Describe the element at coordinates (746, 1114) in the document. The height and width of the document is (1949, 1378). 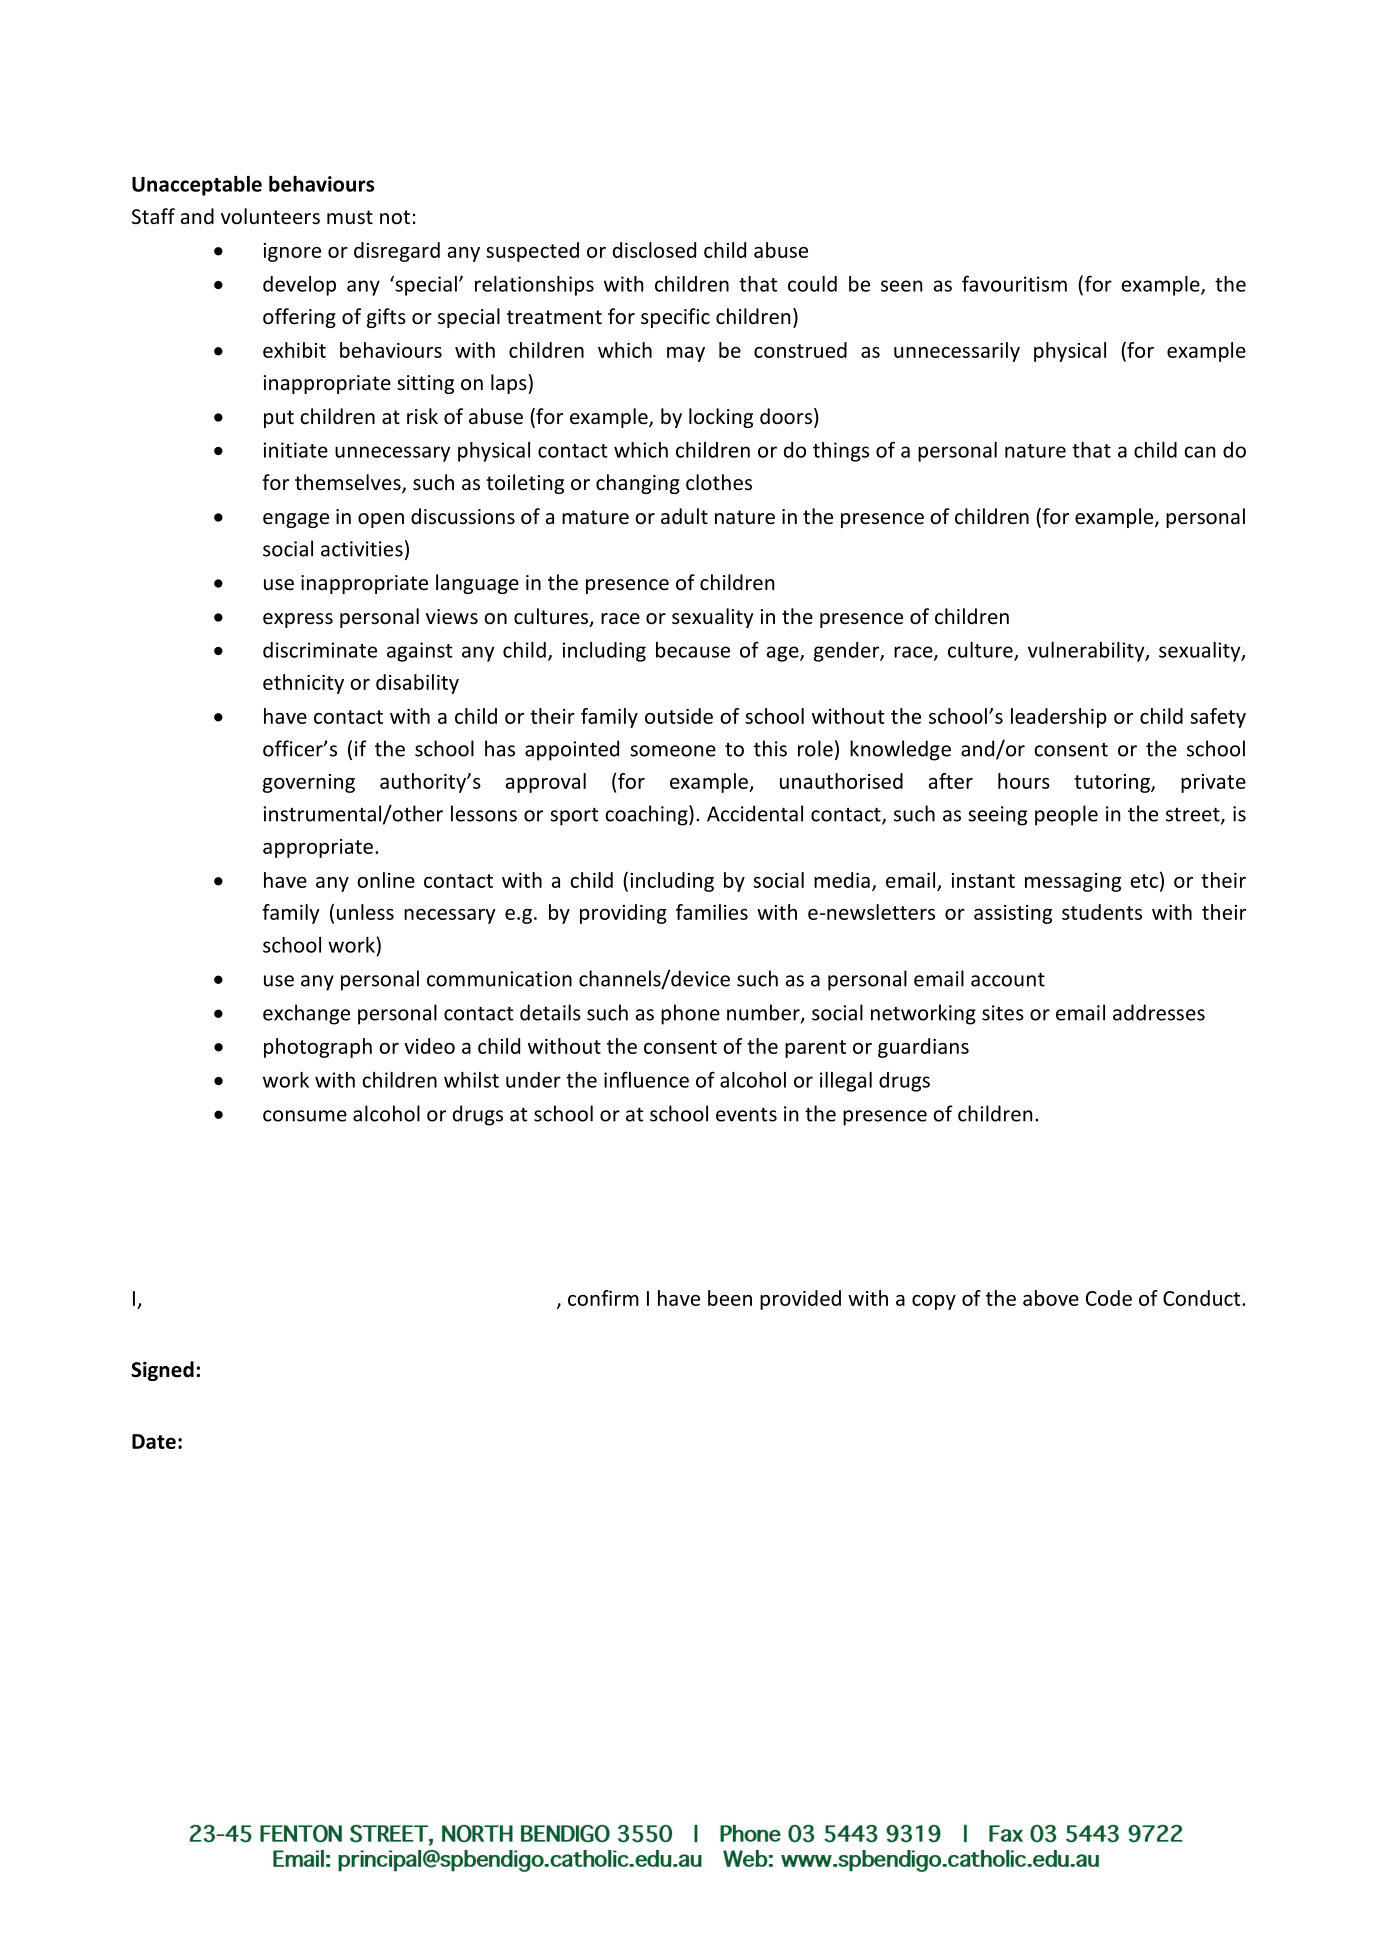
I see `events` at that location.
